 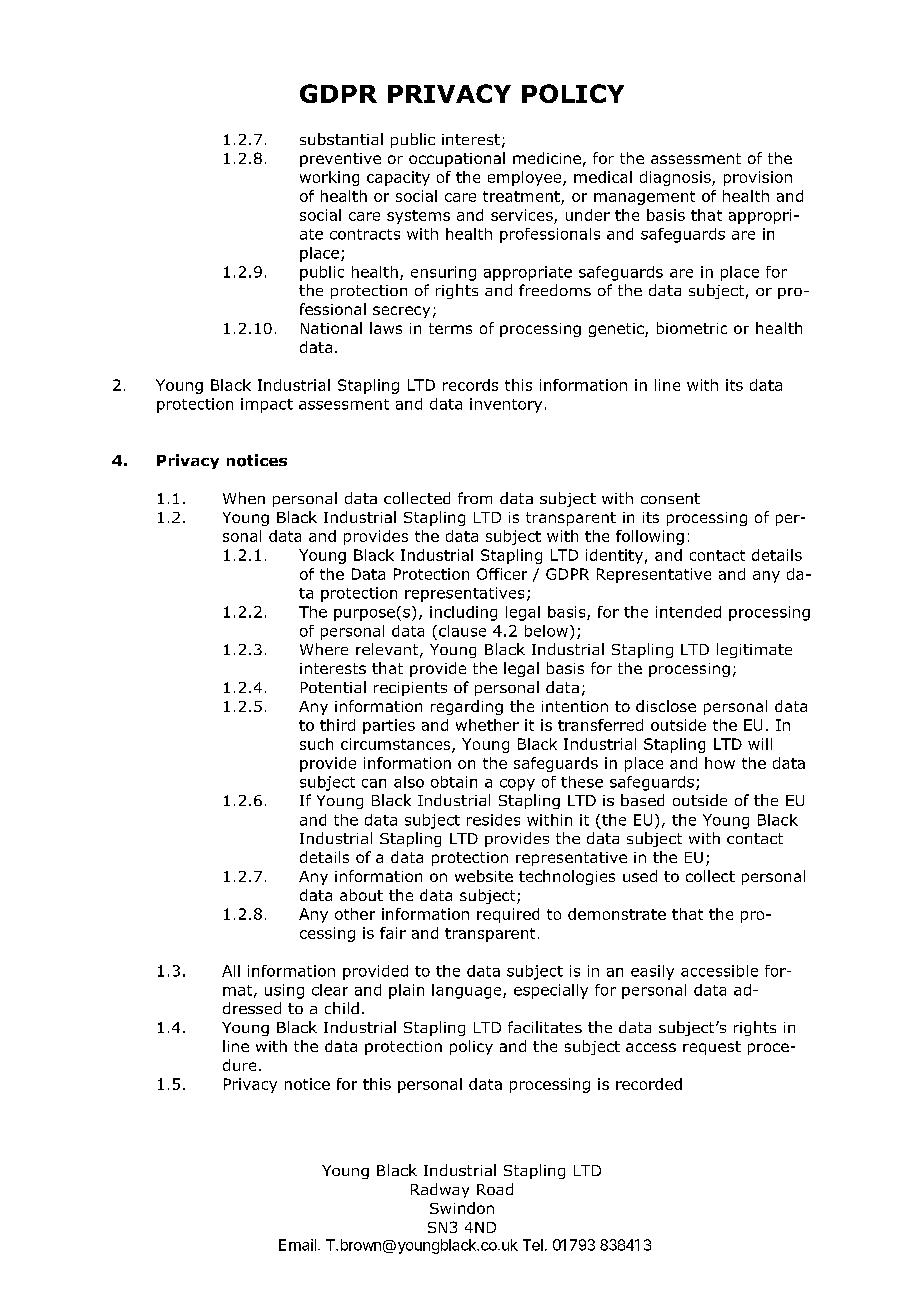 What do you see at coordinates (487, 725) in the document?
I see `whether` at bounding box center [487, 725].
